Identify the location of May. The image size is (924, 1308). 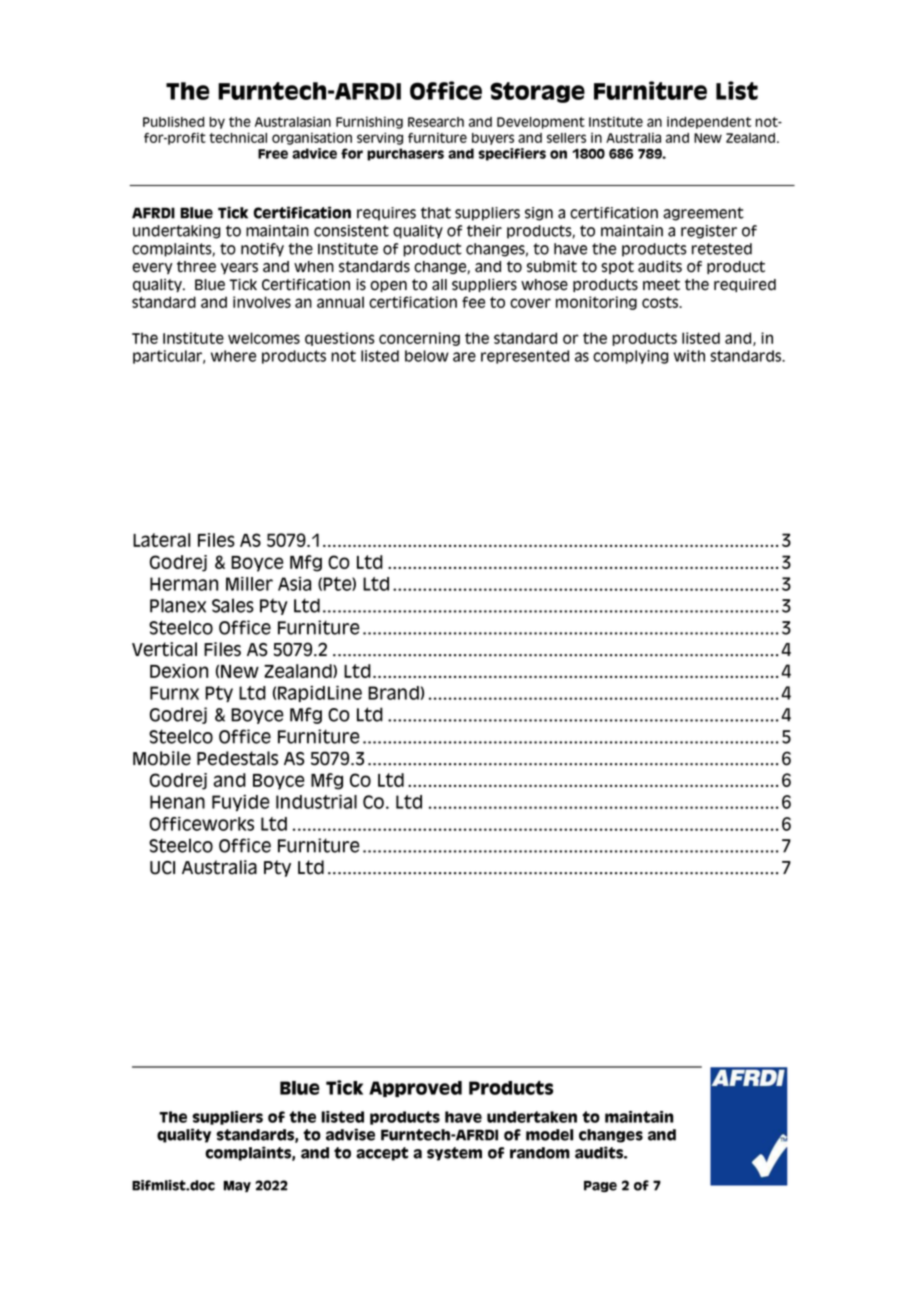
(237, 1186).
